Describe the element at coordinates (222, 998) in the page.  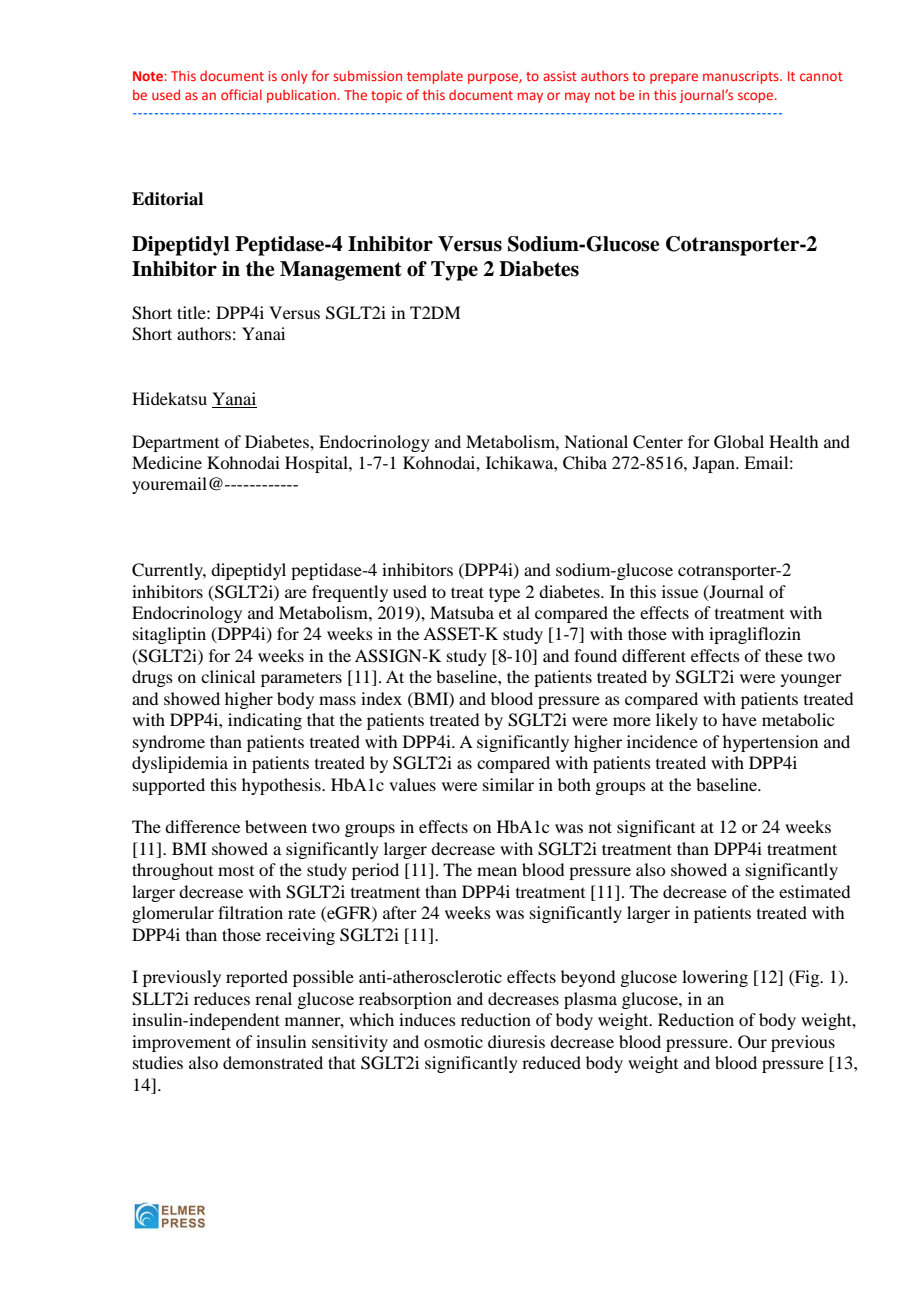
I see `reduces` at that location.
